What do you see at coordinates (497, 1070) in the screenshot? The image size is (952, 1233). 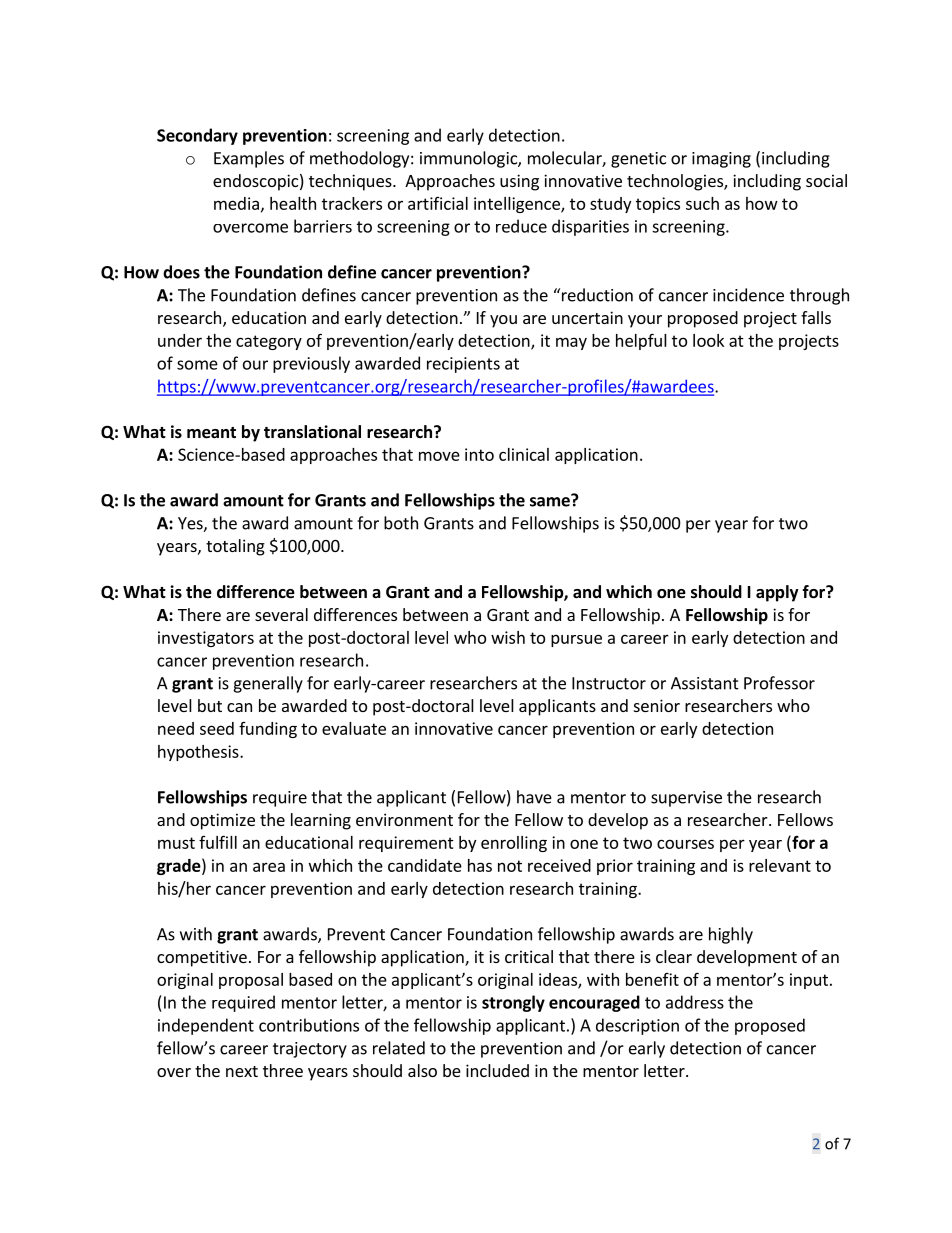 I see `included` at bounding box center [497, 1070].
